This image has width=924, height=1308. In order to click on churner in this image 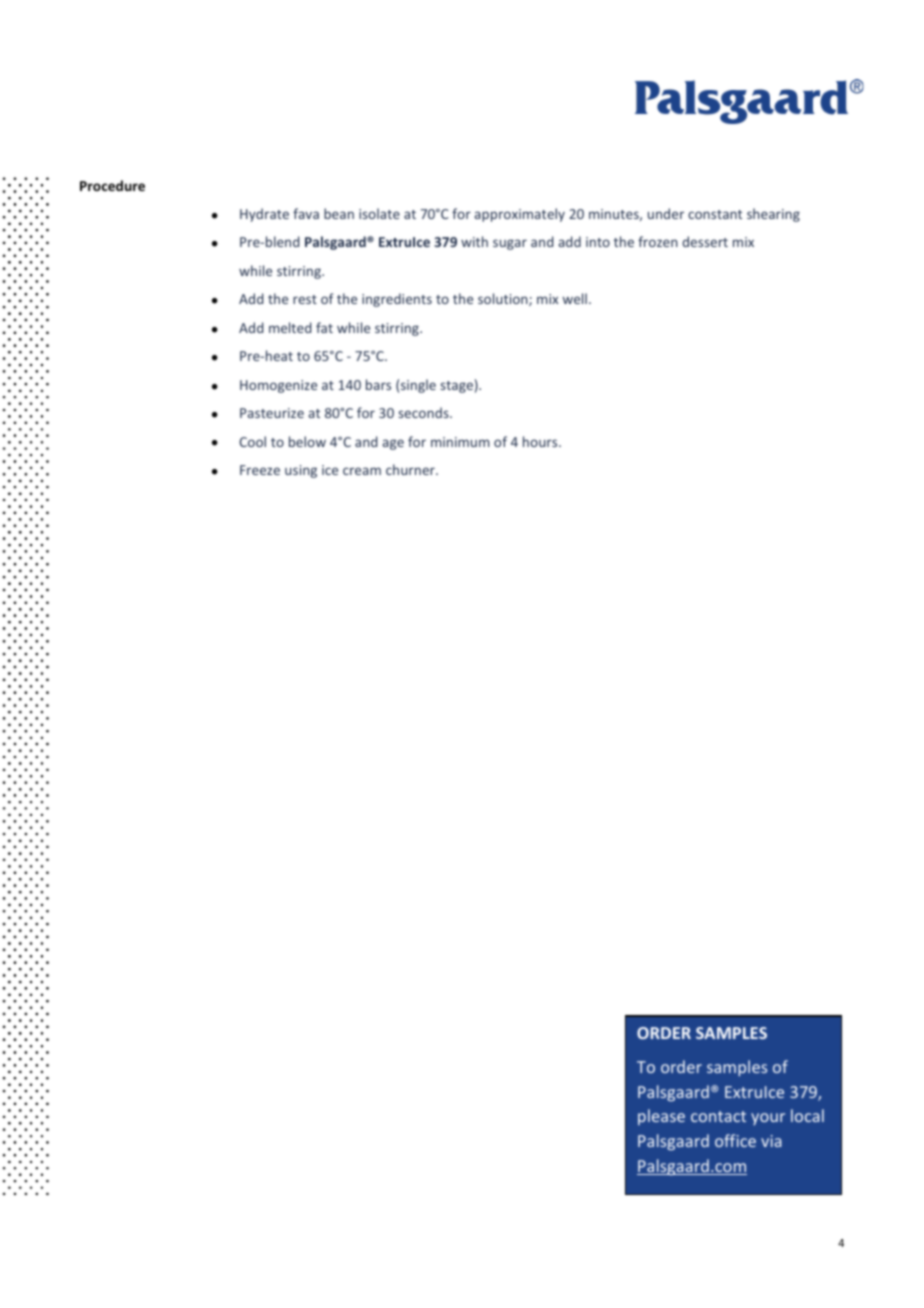, I will do `click(411, 469)`.
